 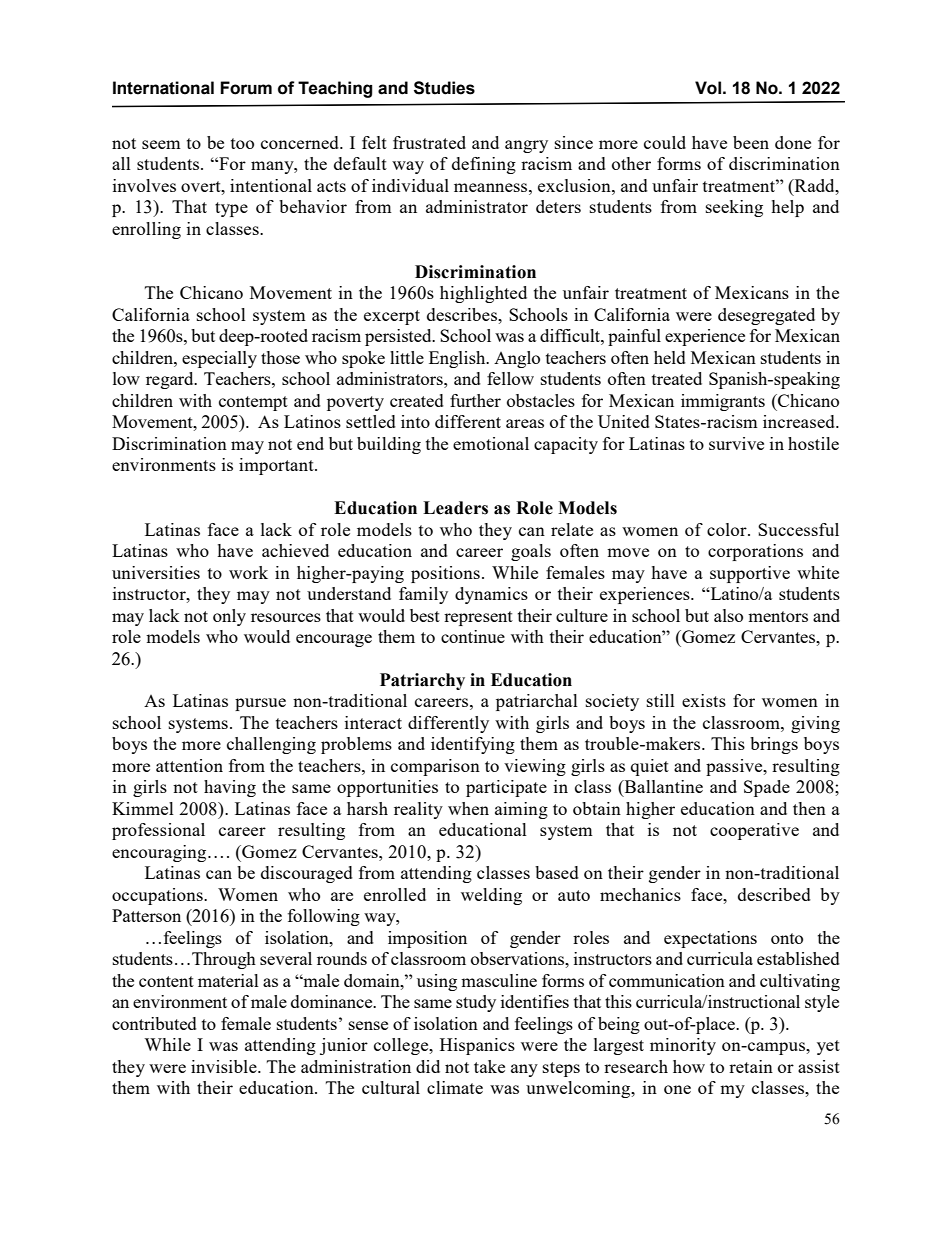 What do you see at coordinates (751, 142) in the screenshot?
I see `been` at bounding box center [751, 142].
